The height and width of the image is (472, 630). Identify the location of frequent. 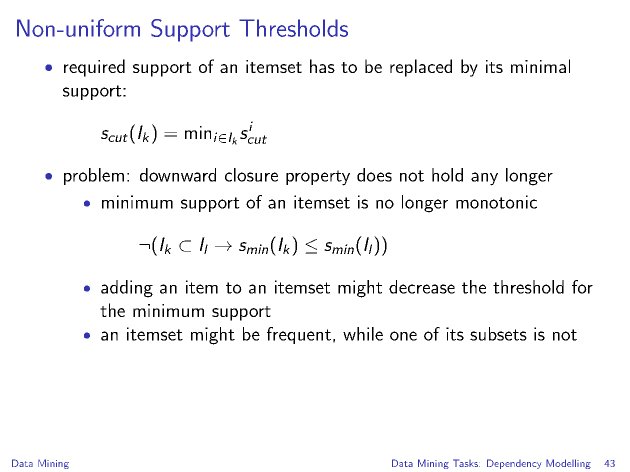
(299, 335).
